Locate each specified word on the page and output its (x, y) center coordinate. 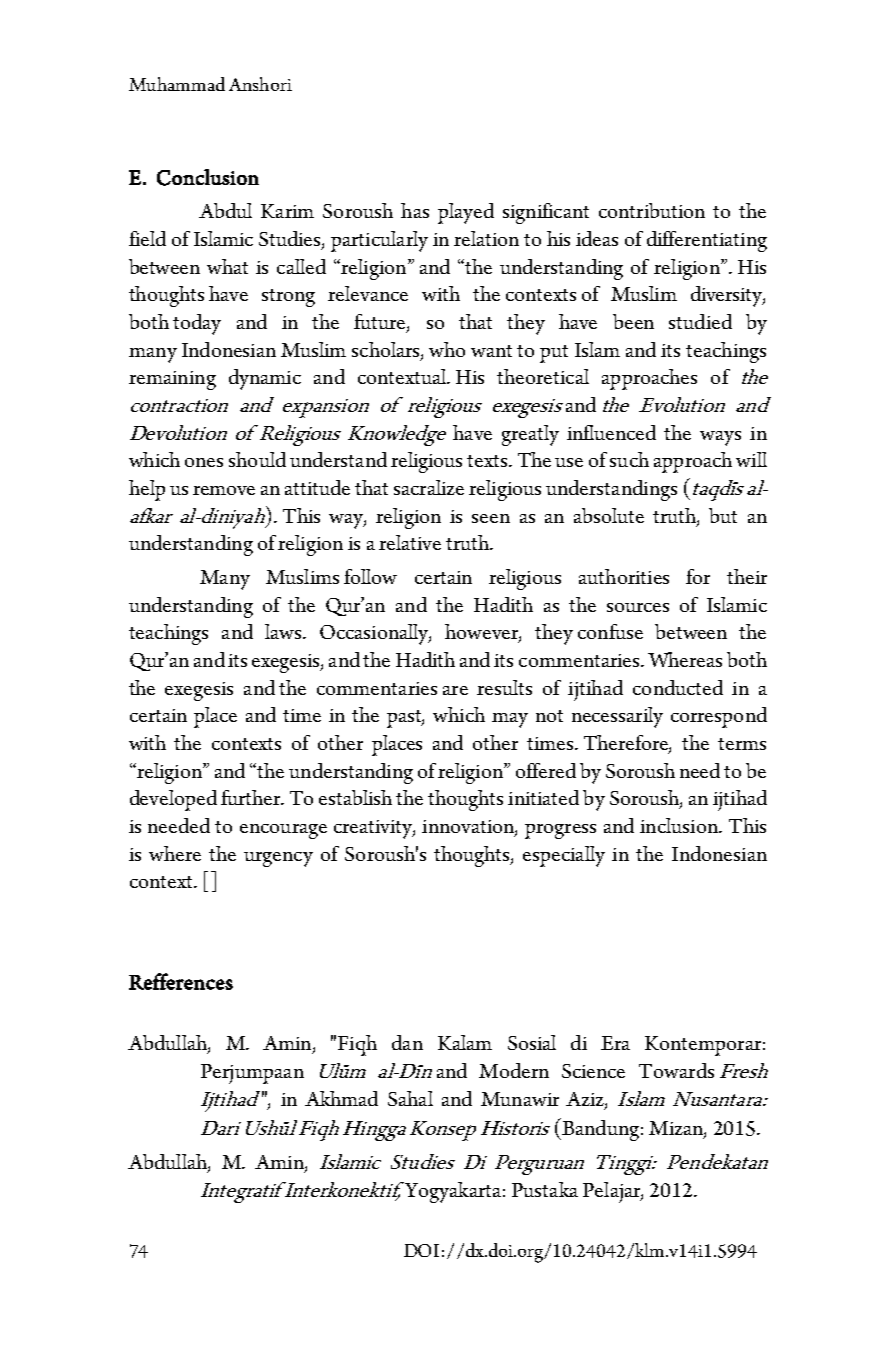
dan (407, 1042)
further (252, 797)
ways (720, 438)
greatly (530, 435)
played (466, 213)
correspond (719, 717)
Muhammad (177, 84)
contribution (652, 210)
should (257, 459)
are (455, 690)
